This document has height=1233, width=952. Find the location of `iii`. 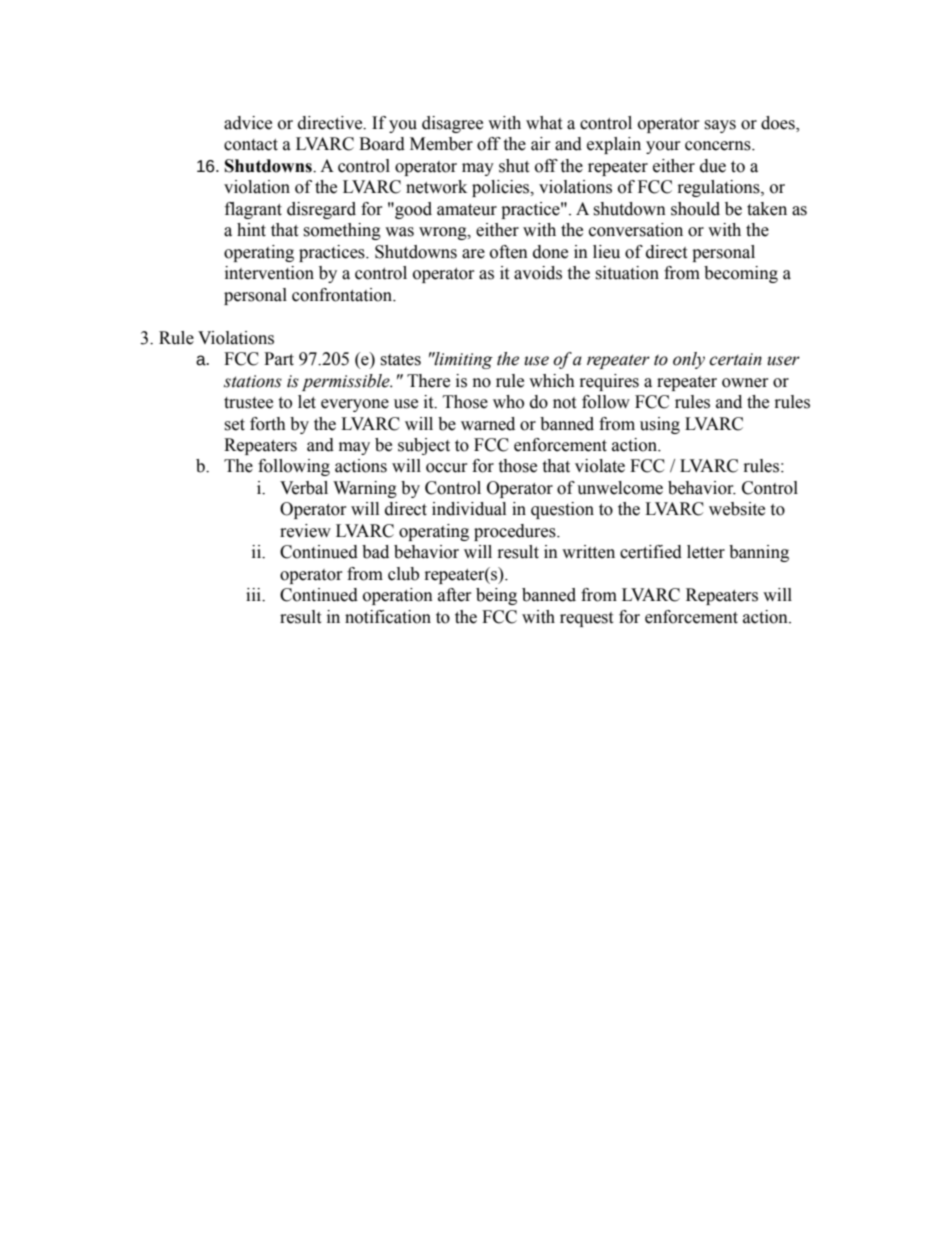

iii is located at coordinates (254, 594).
